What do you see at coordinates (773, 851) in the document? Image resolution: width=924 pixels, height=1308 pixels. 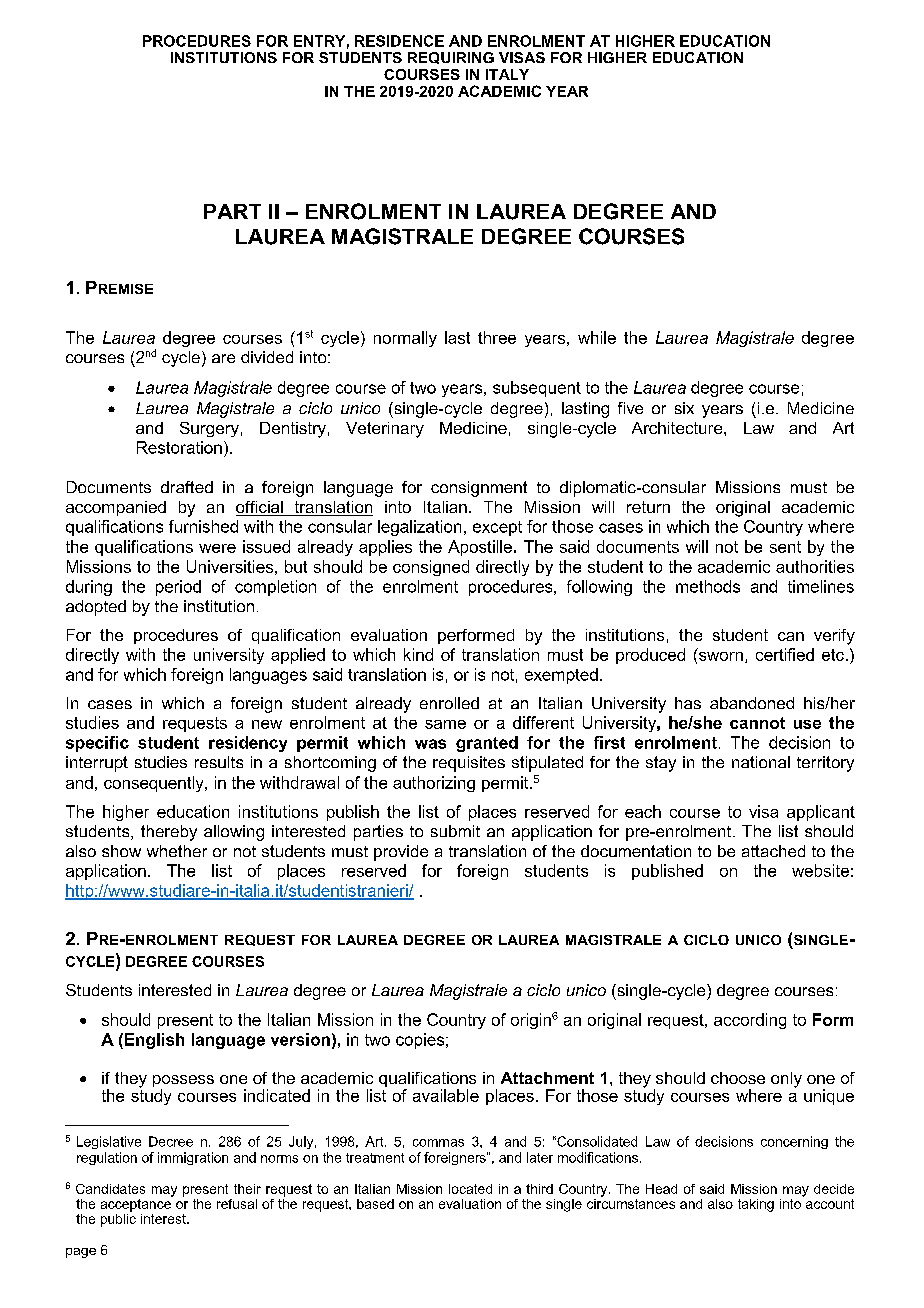 I see `attached` at bounding box center [773, 851].
